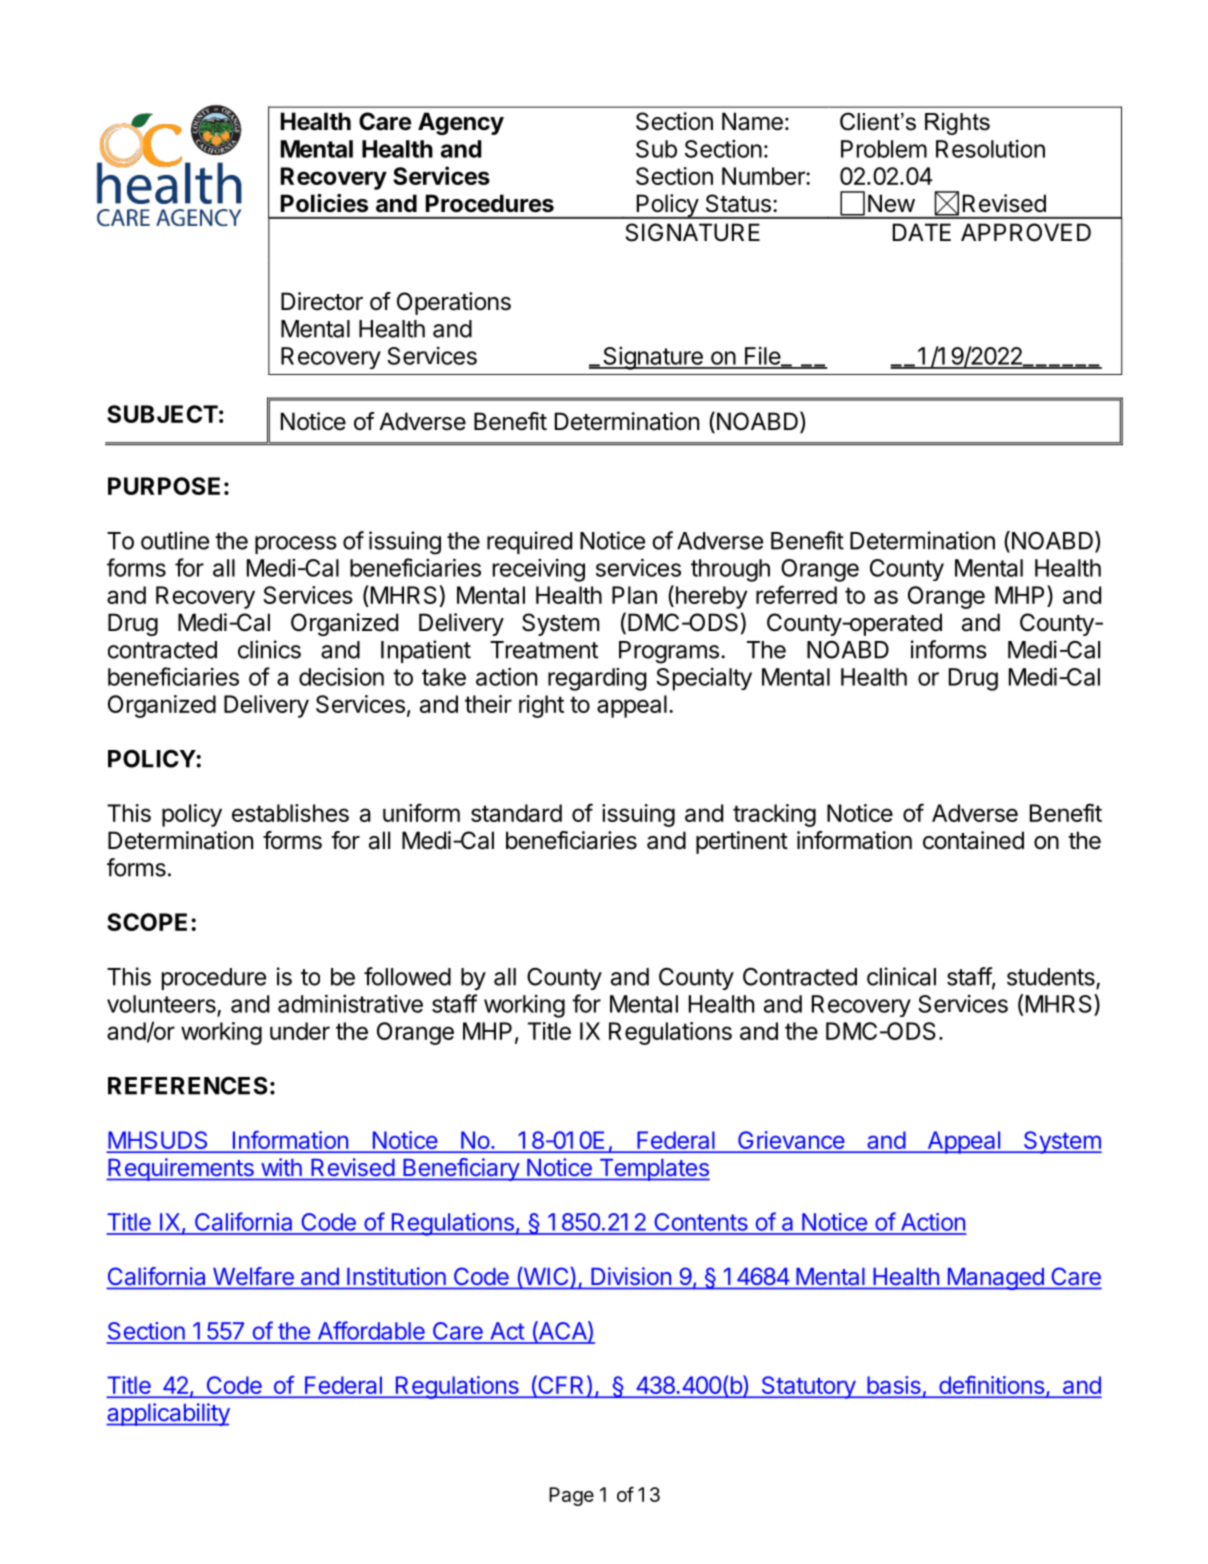  I want to click on Policies, so click(324, 203).
